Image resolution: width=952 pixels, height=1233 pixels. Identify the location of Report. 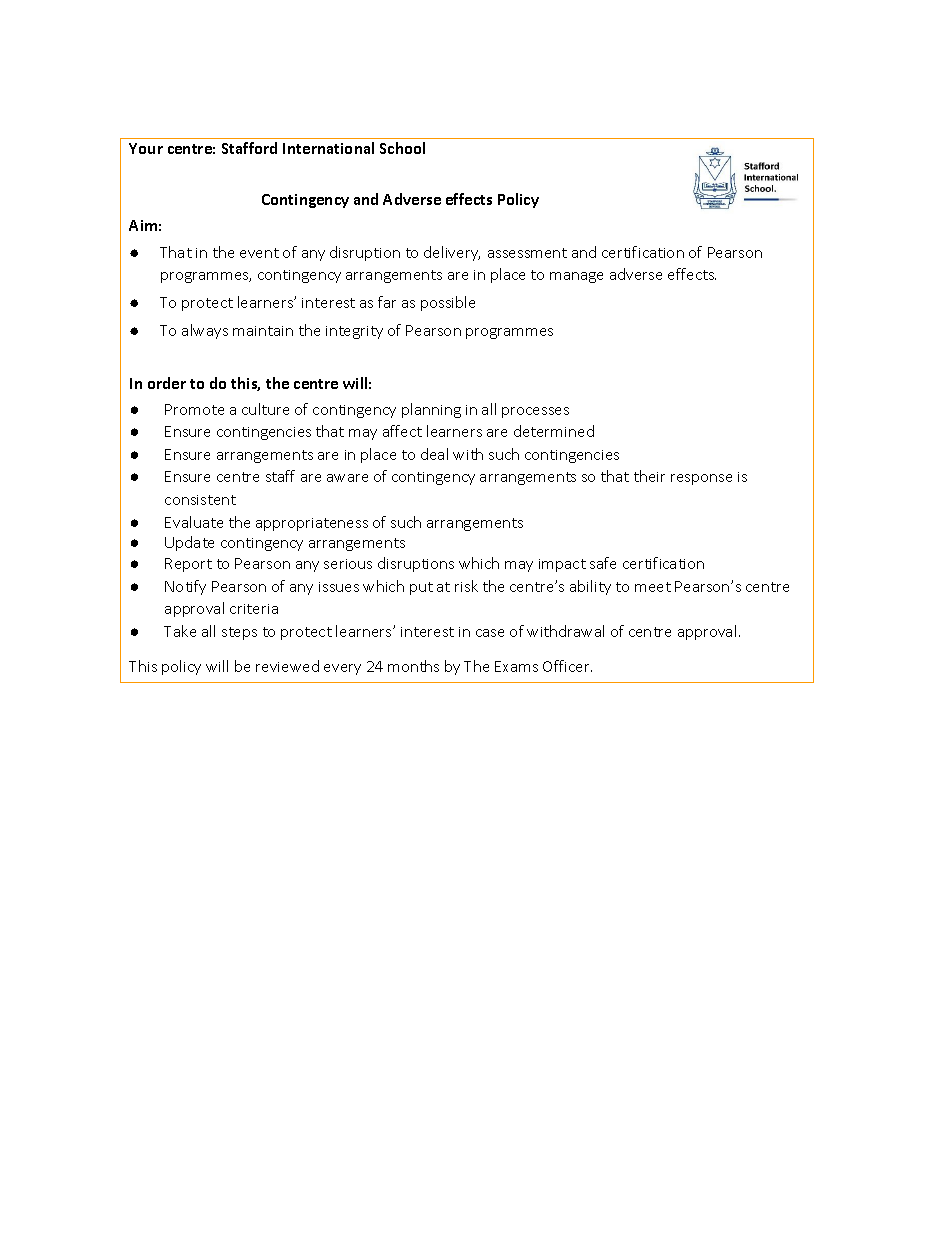
(188, 565).
